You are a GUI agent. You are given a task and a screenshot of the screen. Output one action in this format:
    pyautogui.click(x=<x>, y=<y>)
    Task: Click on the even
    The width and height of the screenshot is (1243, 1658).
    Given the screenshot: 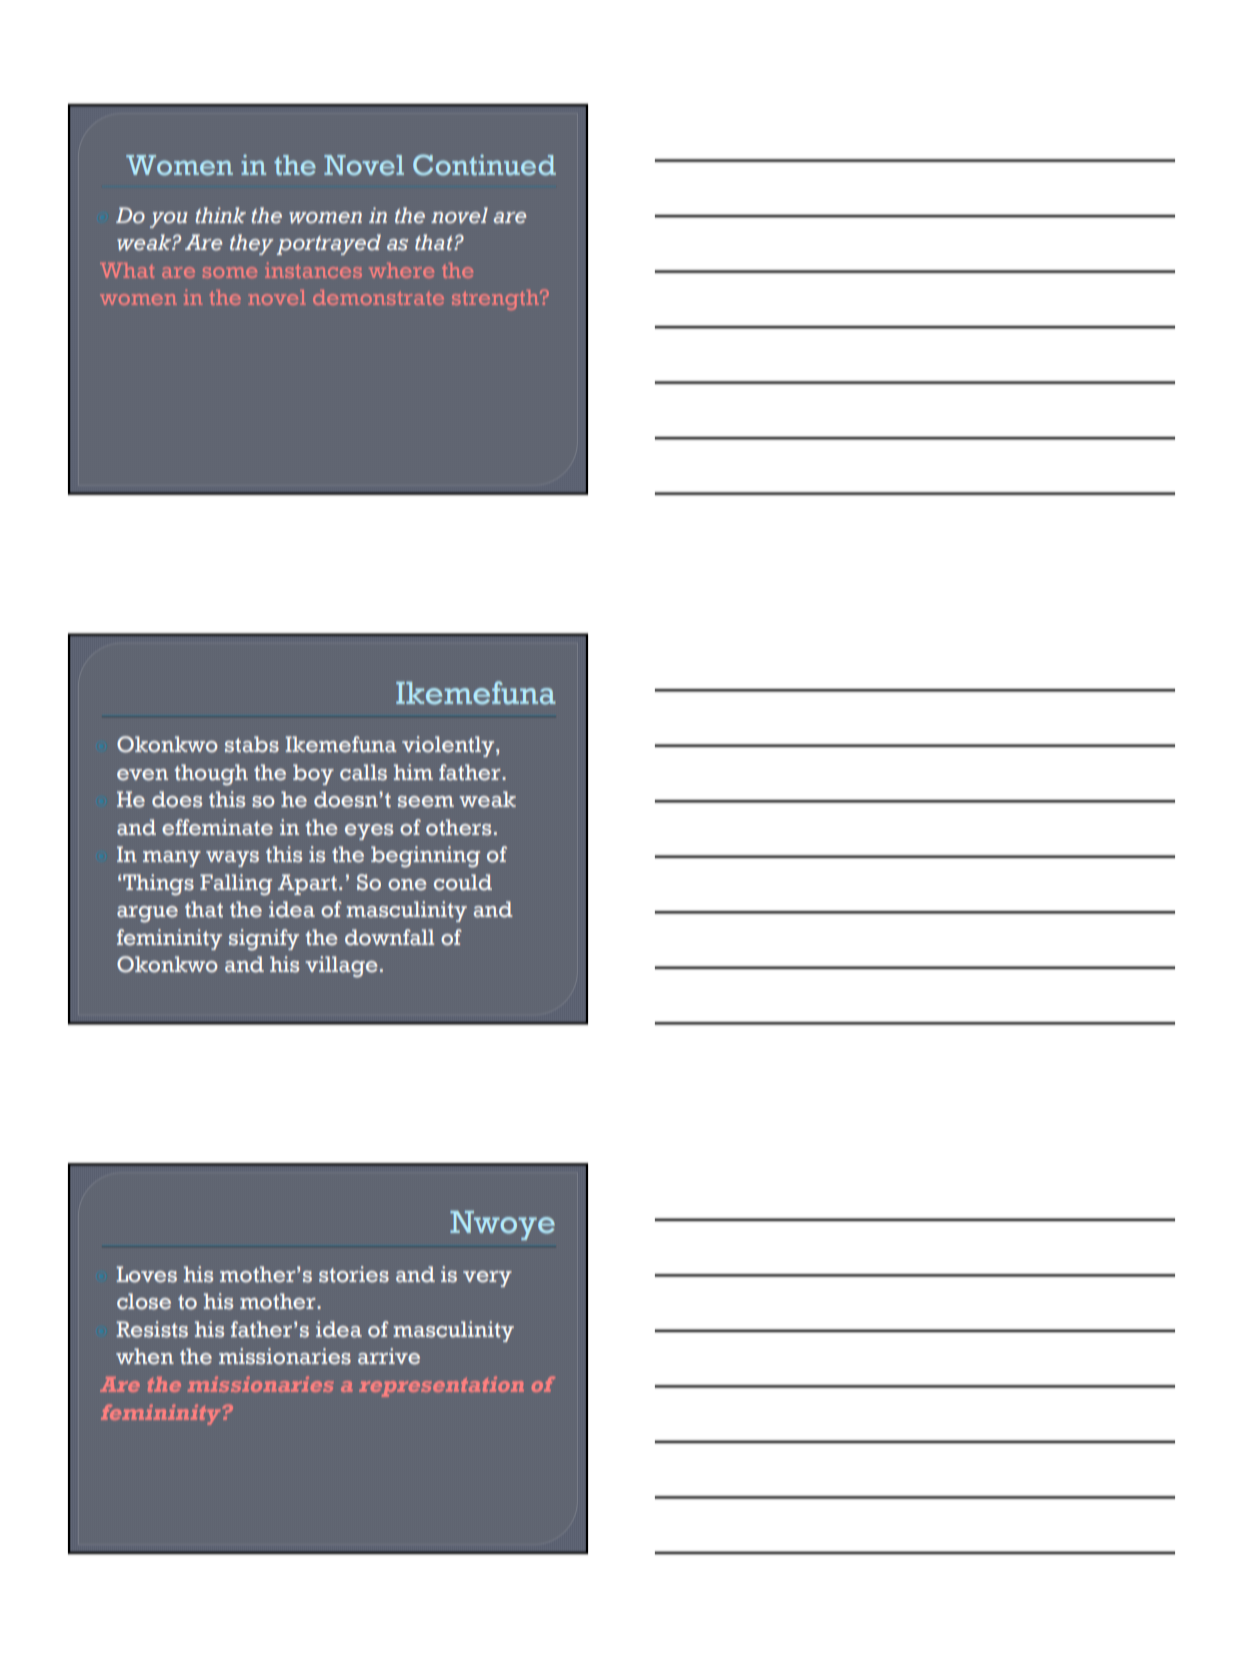 What is the action you would take?
    pyautogui.click(x=142, y=775)
